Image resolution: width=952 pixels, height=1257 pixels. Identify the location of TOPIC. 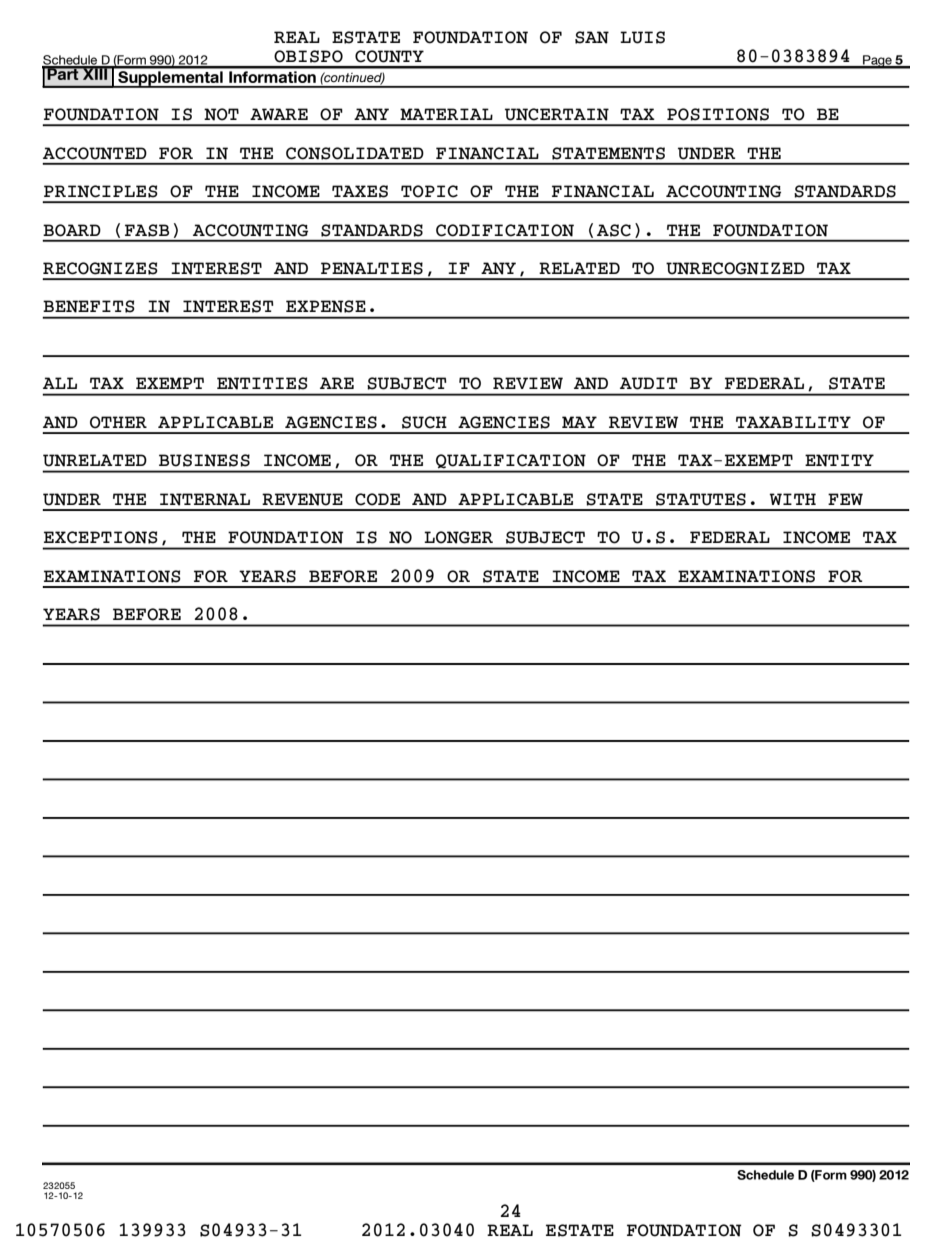
(429, 191).
